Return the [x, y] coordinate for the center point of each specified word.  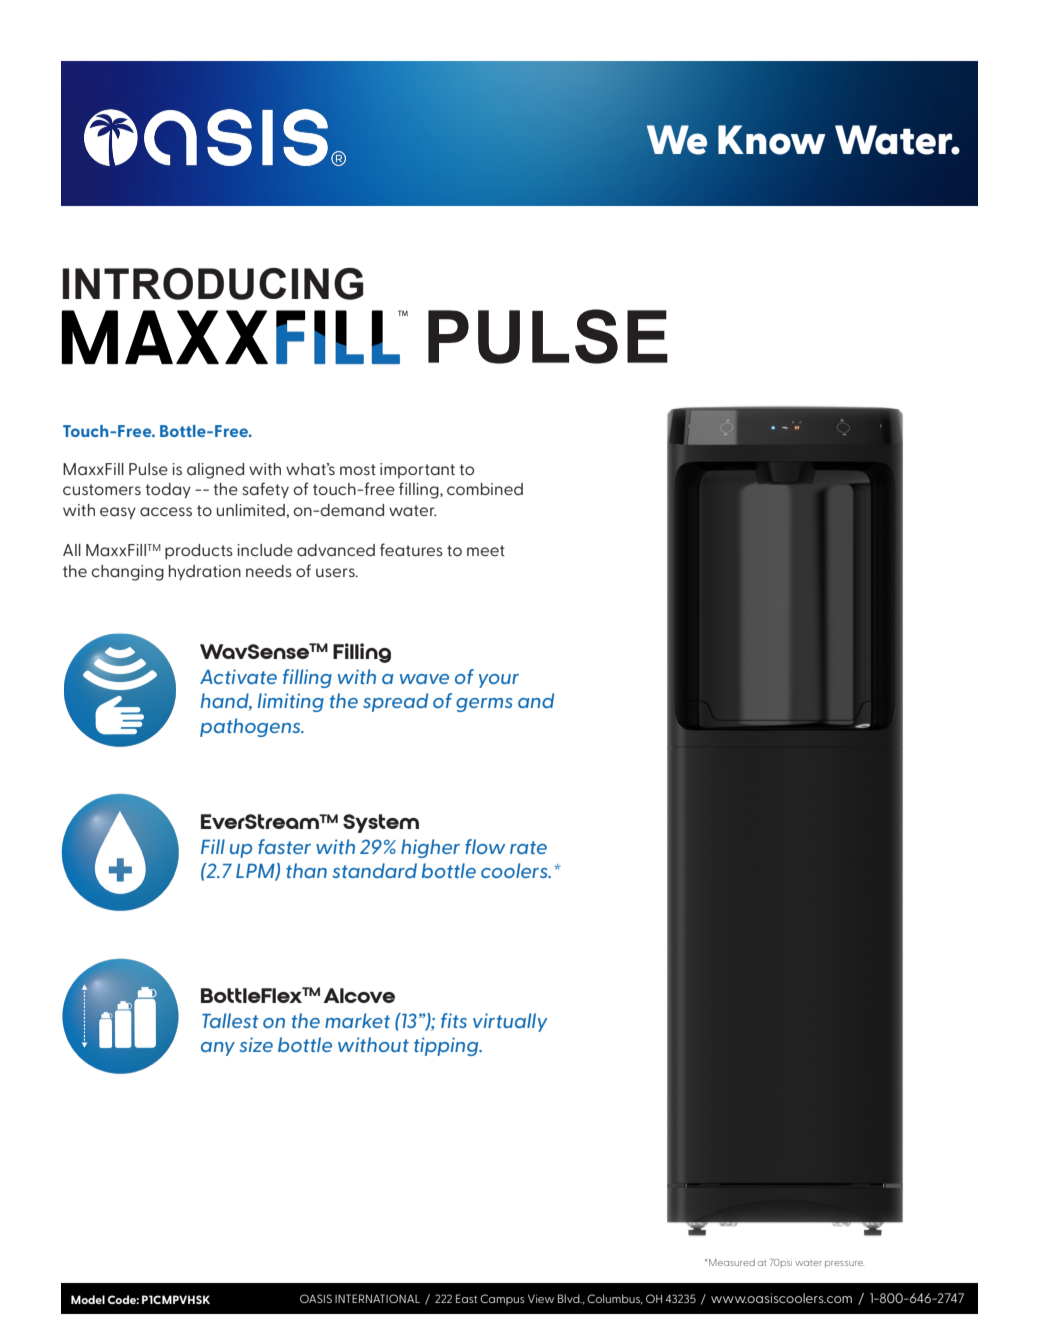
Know [771, 140]
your [499, 681]
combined [485, 489]
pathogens [251, 727]
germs [484, 705]
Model [88, 1299]
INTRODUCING [213, 284]
